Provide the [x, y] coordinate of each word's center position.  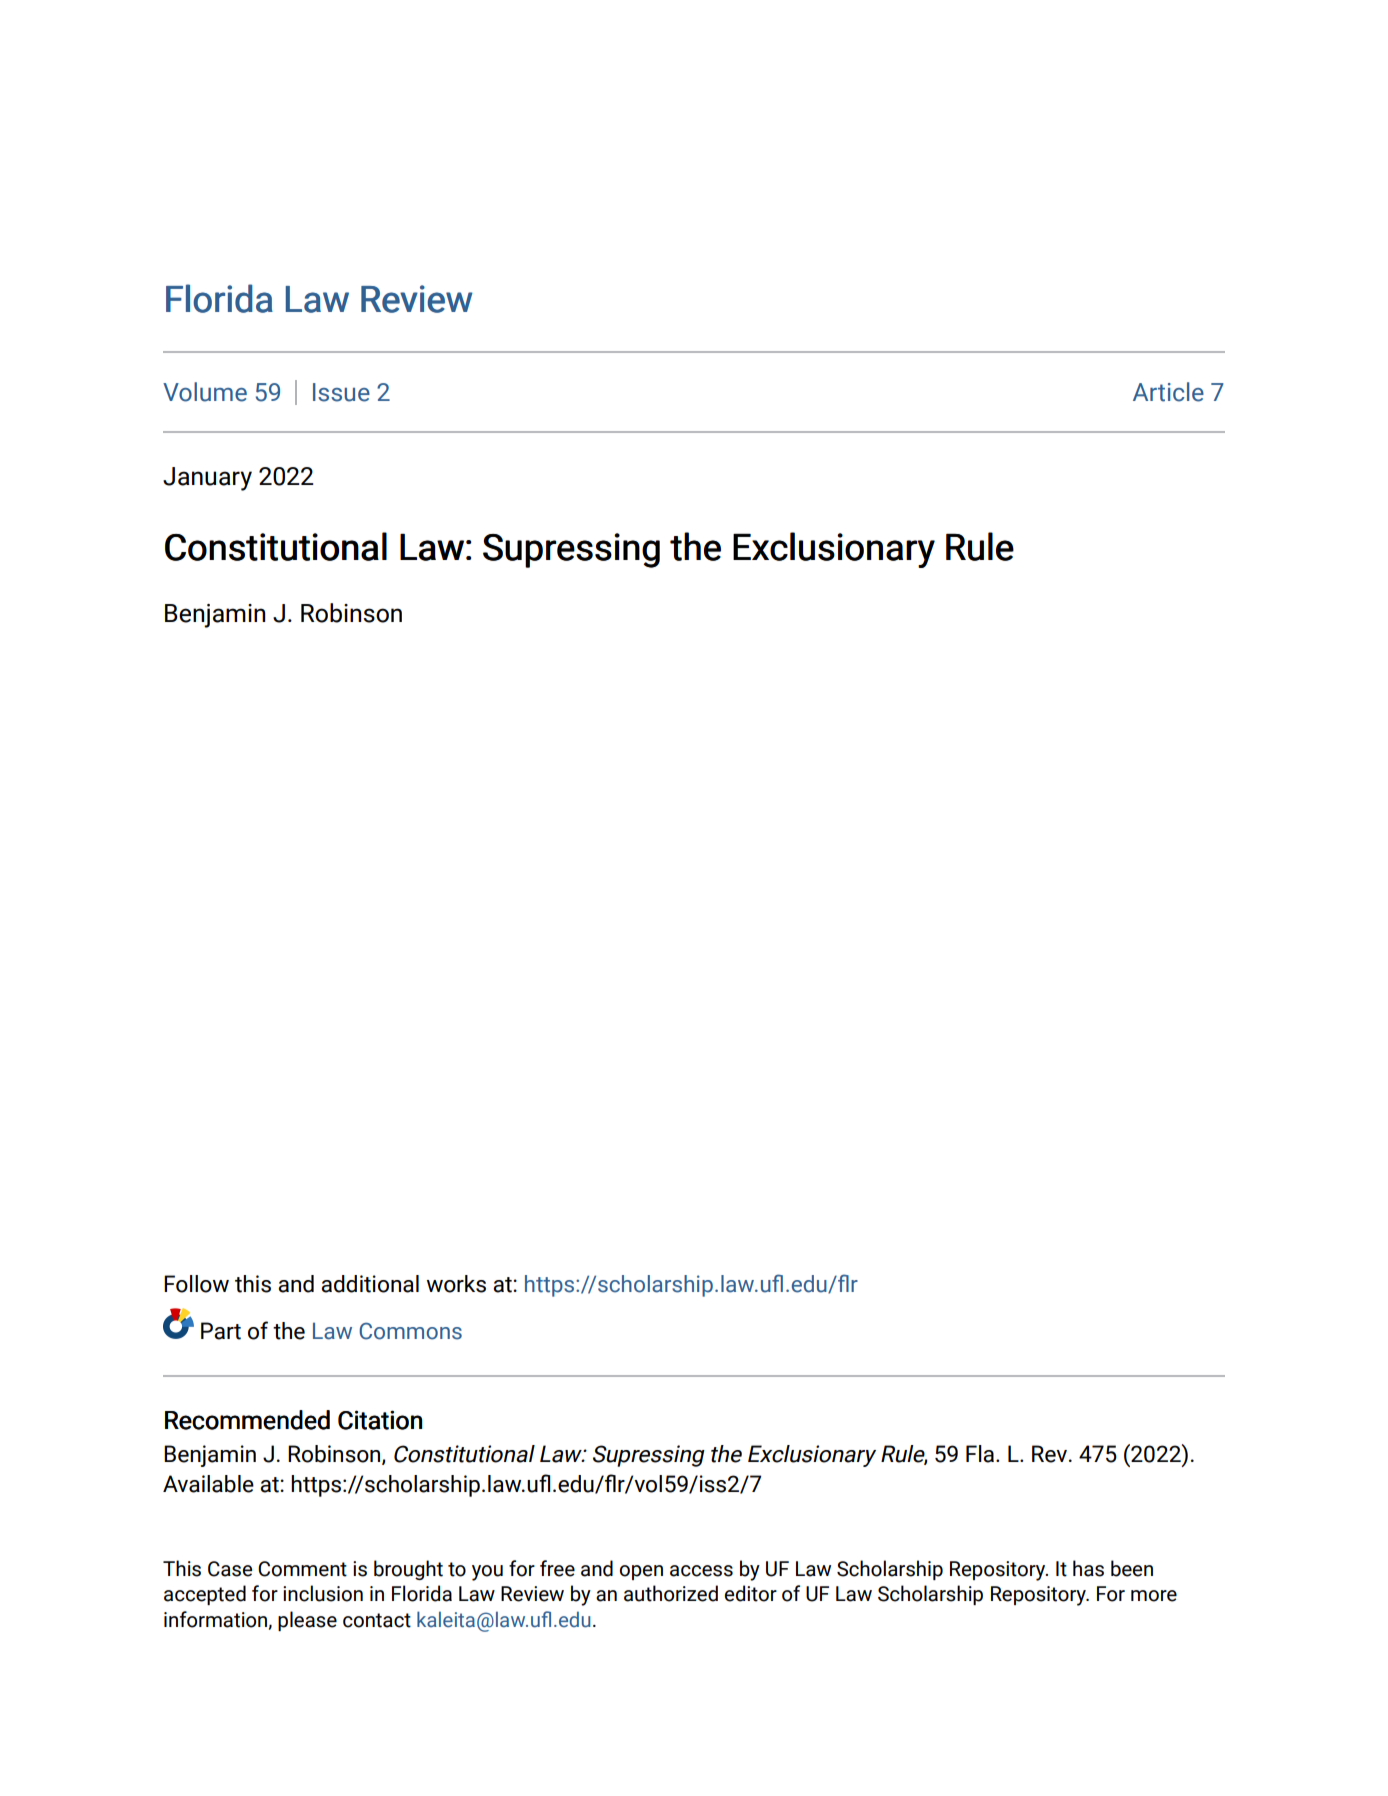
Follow [196, 1284]
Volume [205, 392]
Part [221, 1331]
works [456, 1284]
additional [370, 1284]
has [1088, 1568]
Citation [380, 1420]
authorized [671, 1593]
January [207, 479]
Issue [341, 392]
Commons [410, 1331]
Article [1168, 392]
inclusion [323, 1593]
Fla [981, 1454]
